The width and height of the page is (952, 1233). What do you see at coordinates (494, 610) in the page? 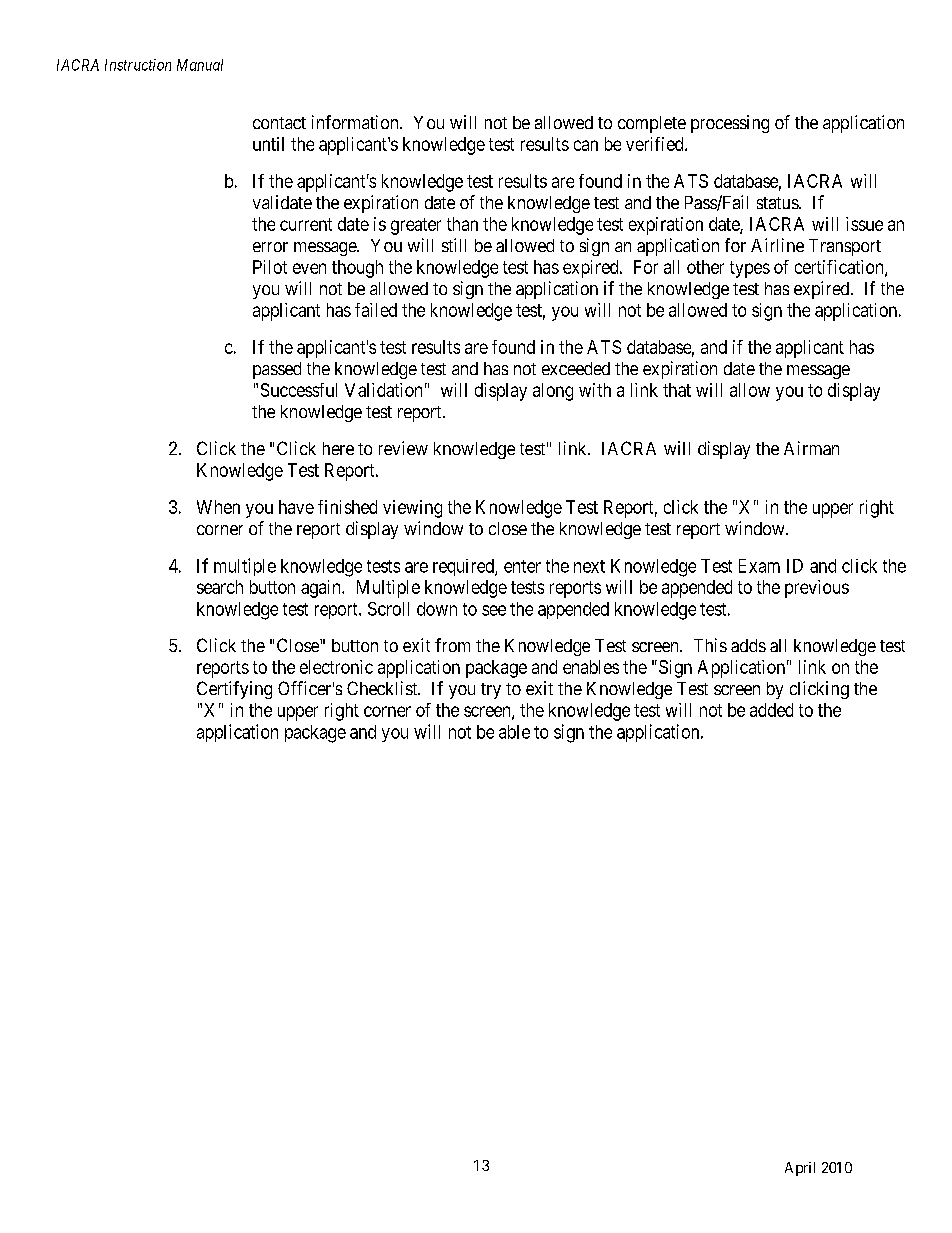
I see `see` at bounding box center [494, 610].
